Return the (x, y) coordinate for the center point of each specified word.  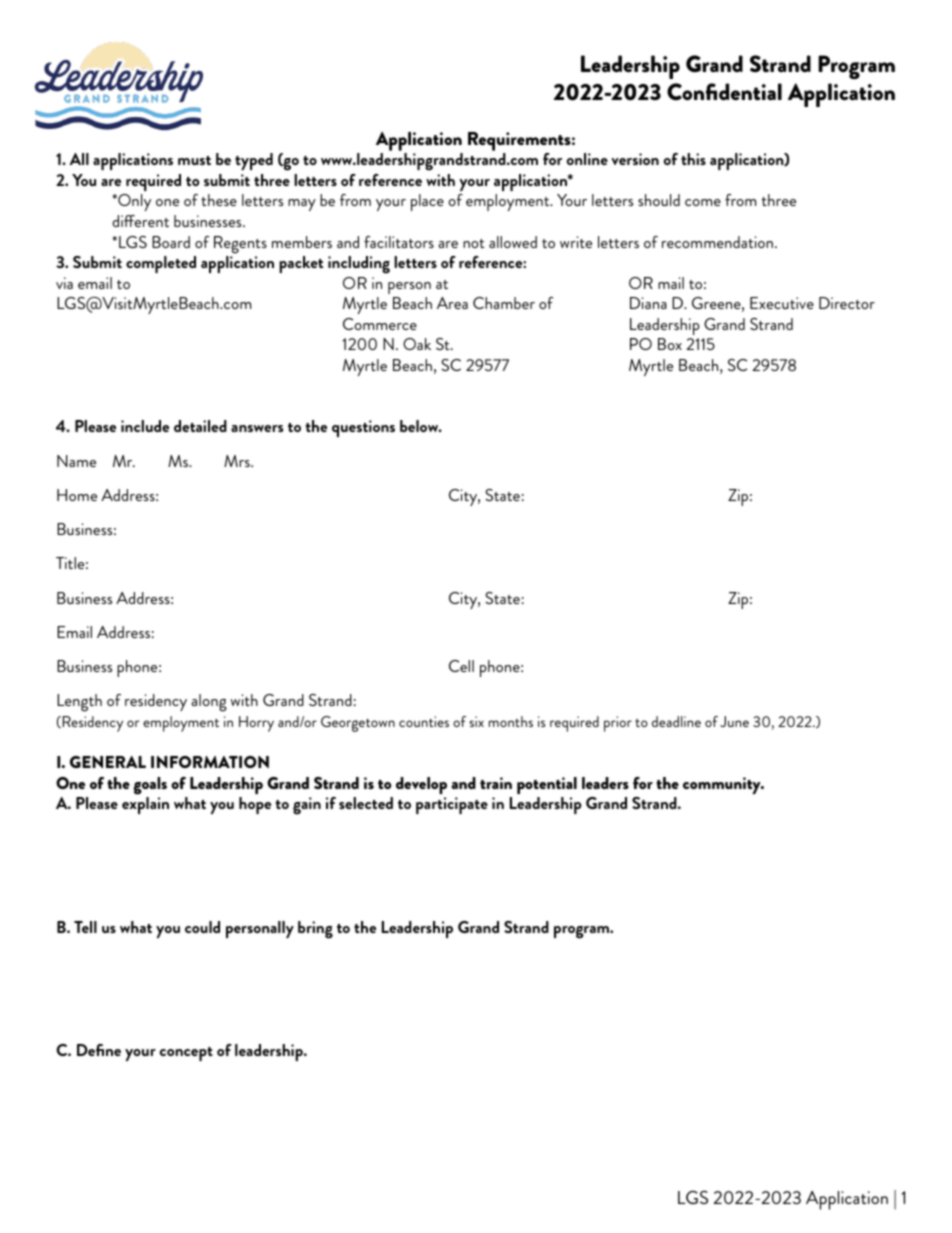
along (209, 703)
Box (670, 344)
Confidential (724, 91)
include (145, 426)
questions (363, 428)
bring (315, 930)
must (194, 160)
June (734, 721)
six (476, 721)
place (427, 202)
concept (186, 1054)
